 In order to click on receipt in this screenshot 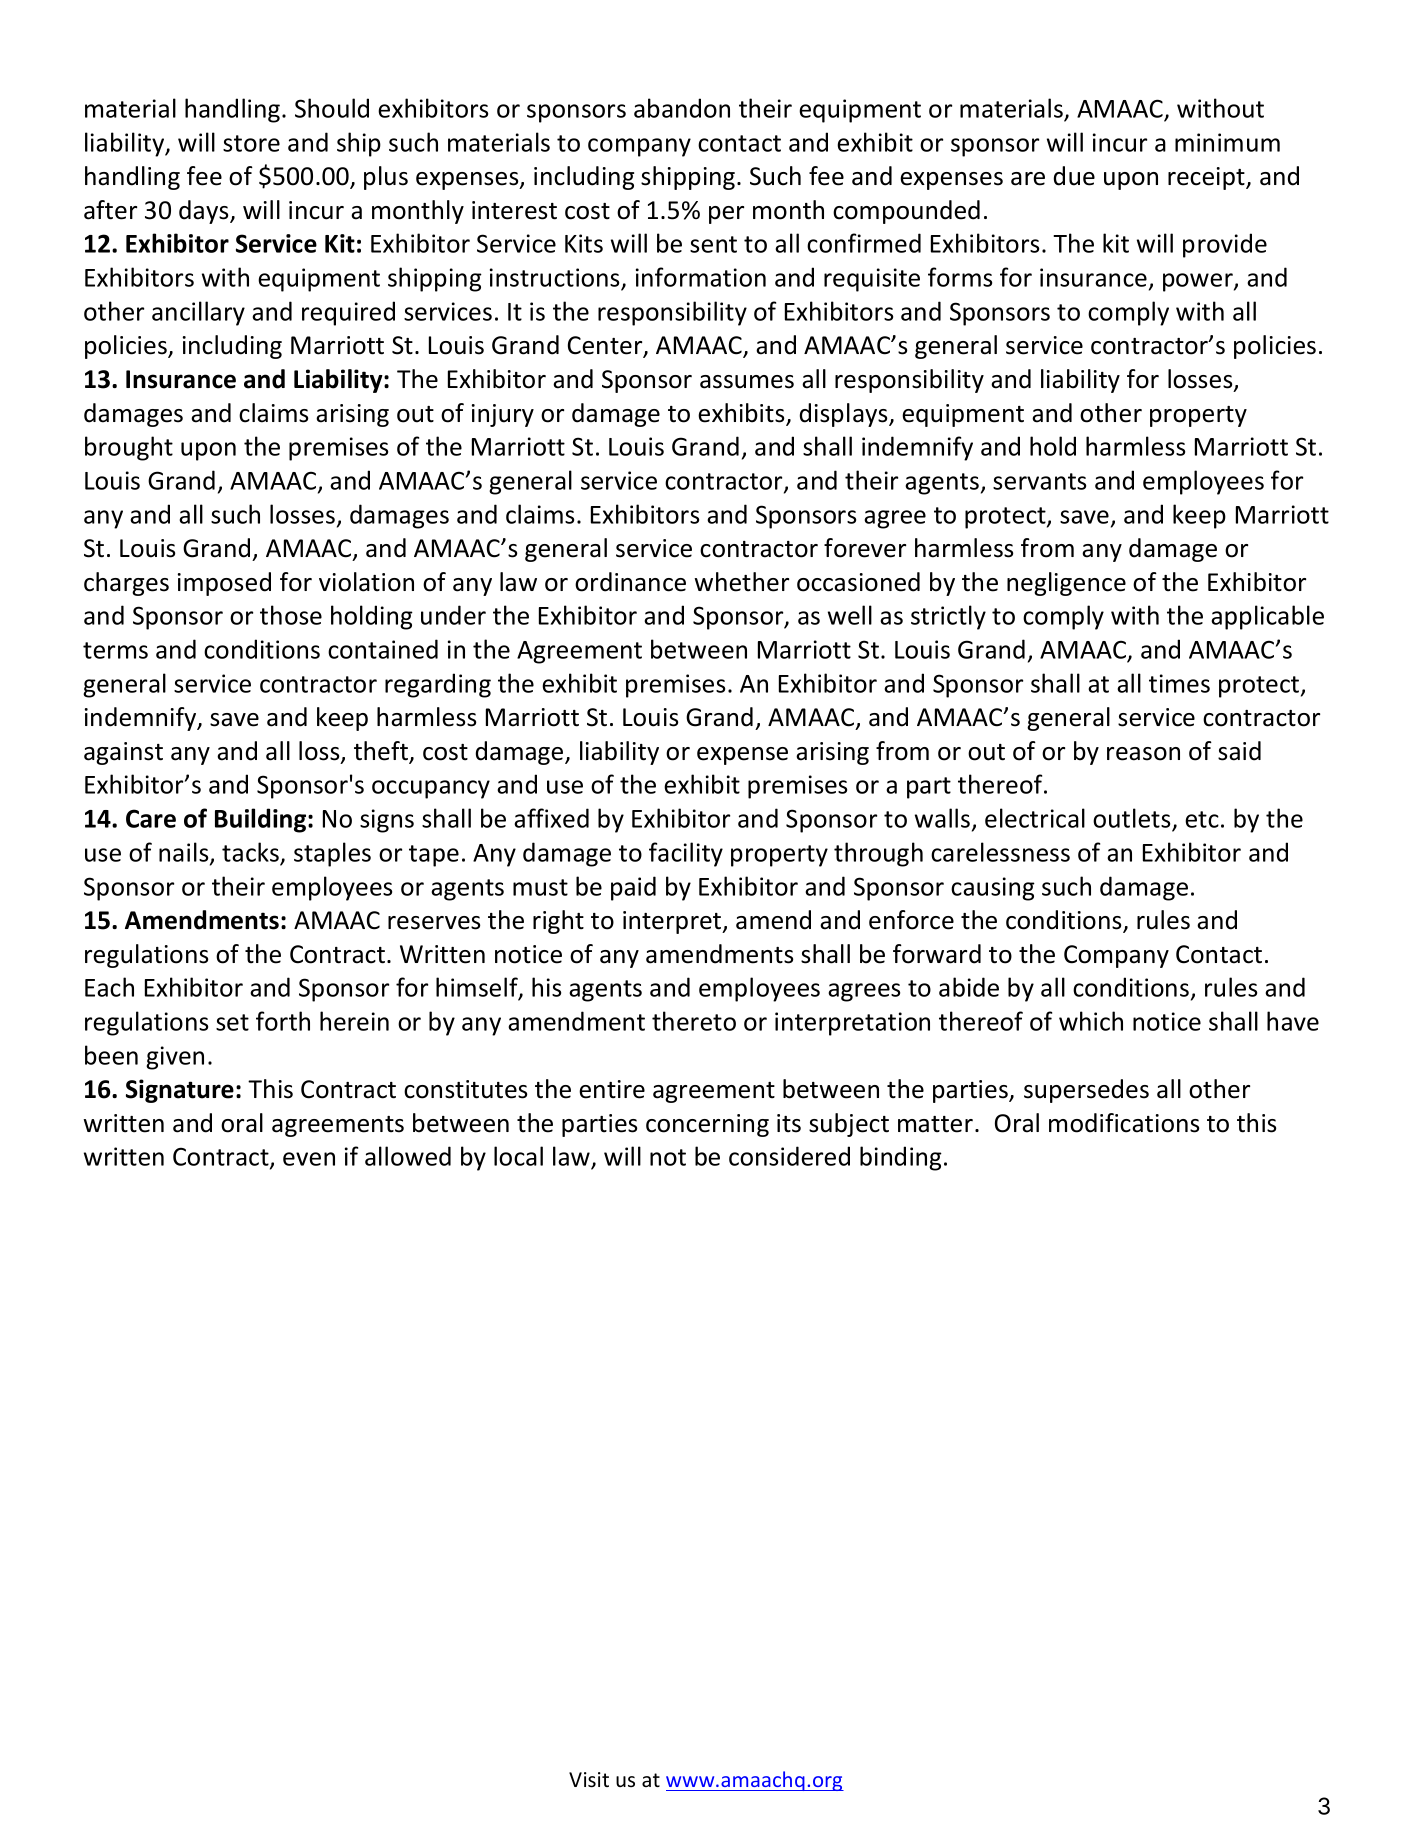, I will do `click(1207, 178)`.
